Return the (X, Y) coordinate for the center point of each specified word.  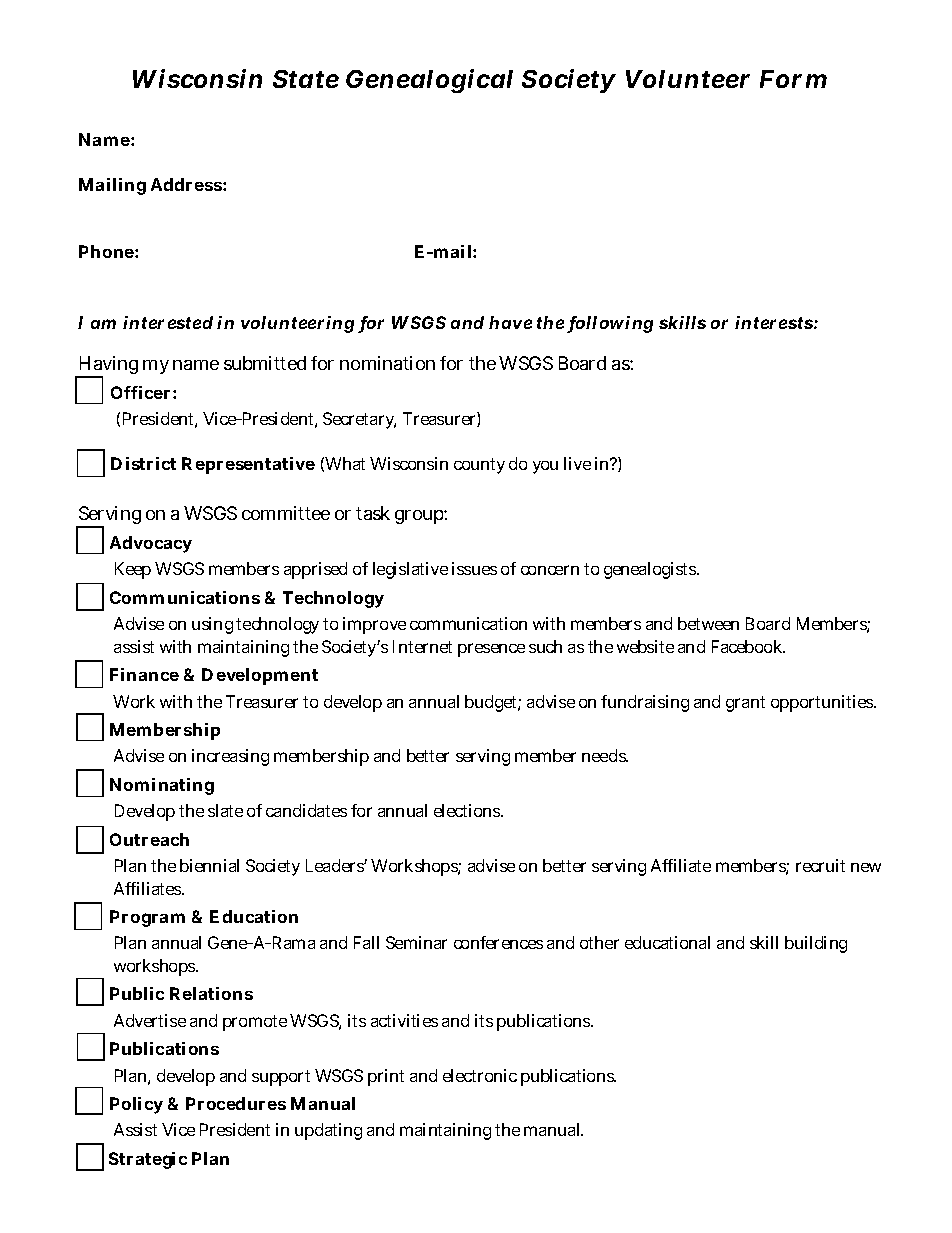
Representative (248, 465)
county (479, 466)
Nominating (162, 786)
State (306, 79)
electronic (480, 1075)
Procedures (236, 1103)
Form (793, 79)
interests (775, 322)
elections (468, 810)
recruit (820, 865)
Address (187, 184)
